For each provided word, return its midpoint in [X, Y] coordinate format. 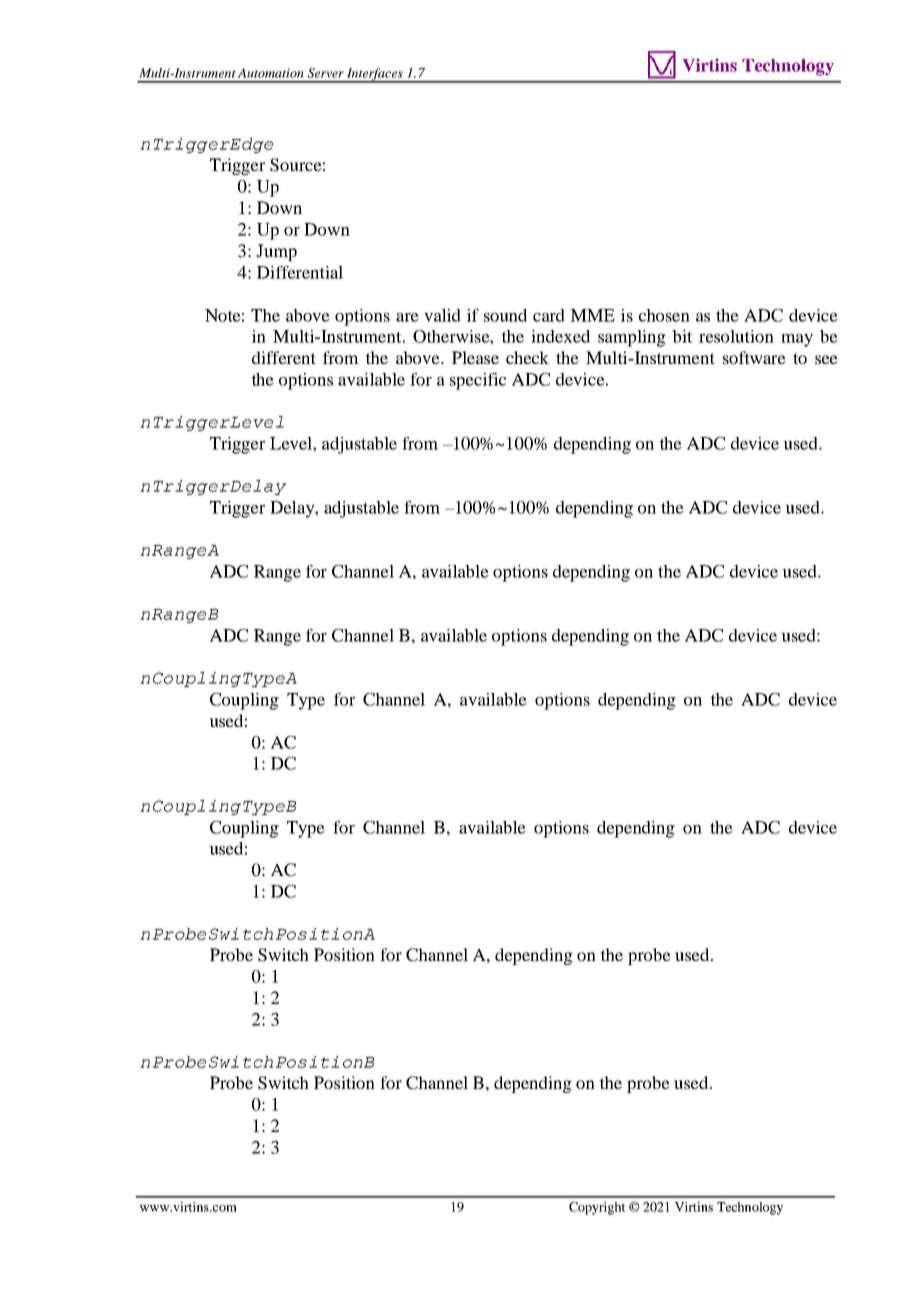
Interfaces [375, 75]
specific [478, 381]
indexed [560, 336]
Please [475, 357]
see [826, 359]
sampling [632, 338]
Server [326, 73]
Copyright [597, 1208]
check [527, 357]
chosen [664, 315]
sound [505, 315]
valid [442, 315]
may [797, 340]
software [754, 357]
